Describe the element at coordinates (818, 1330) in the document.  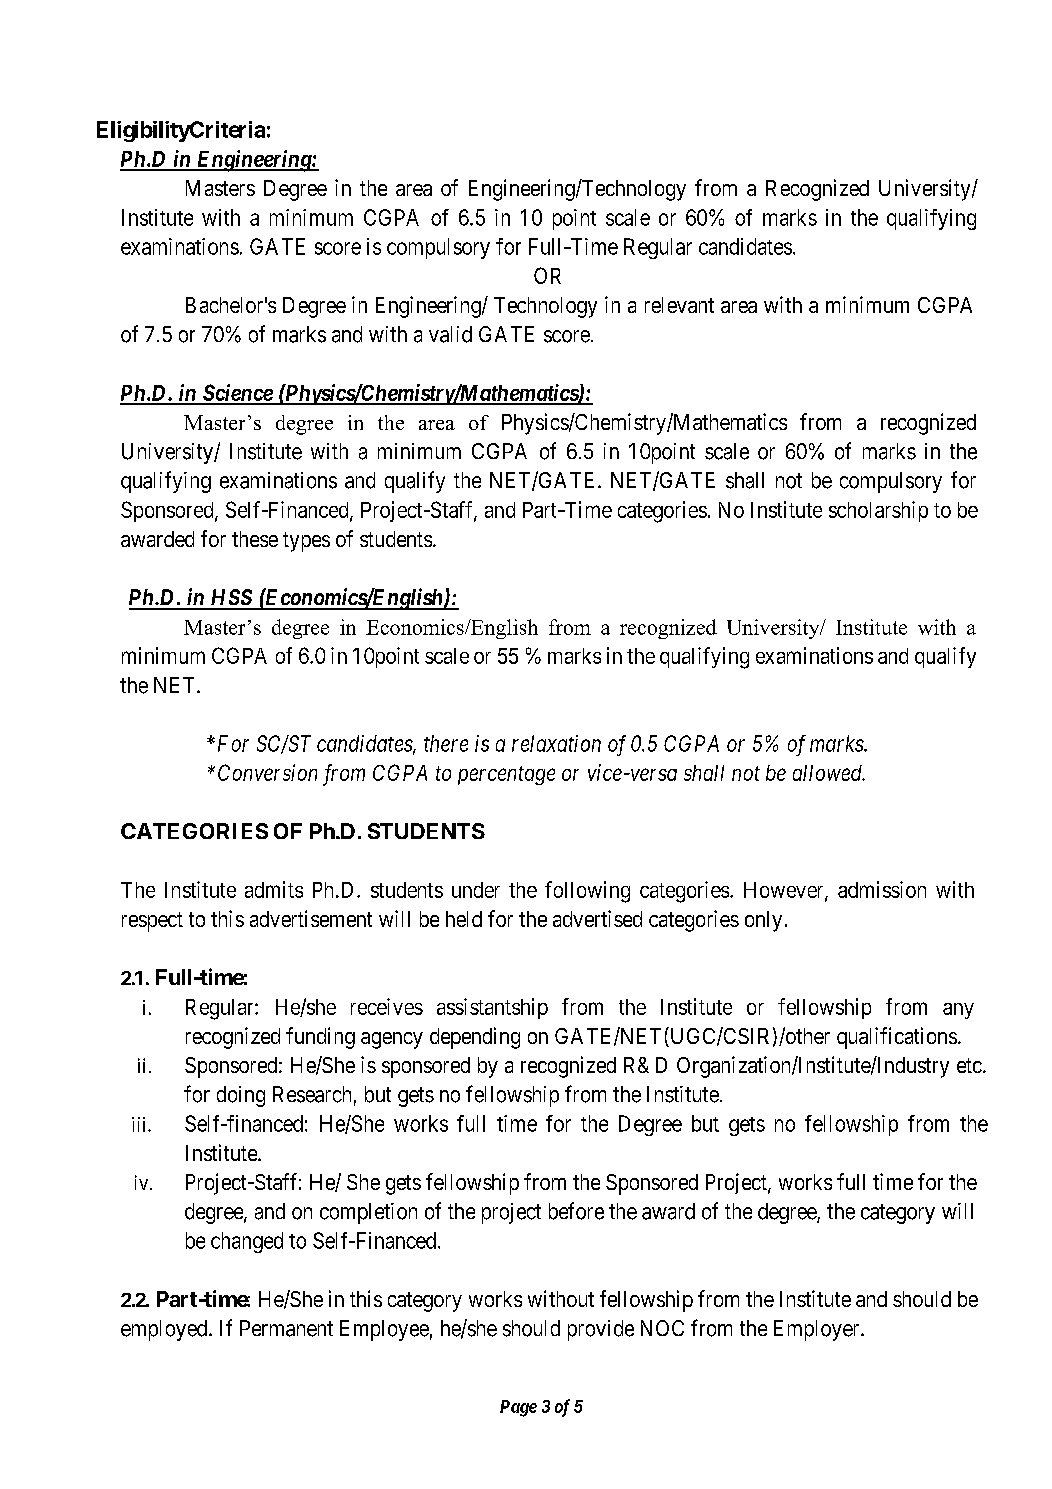
I see `Employer` at that location.
